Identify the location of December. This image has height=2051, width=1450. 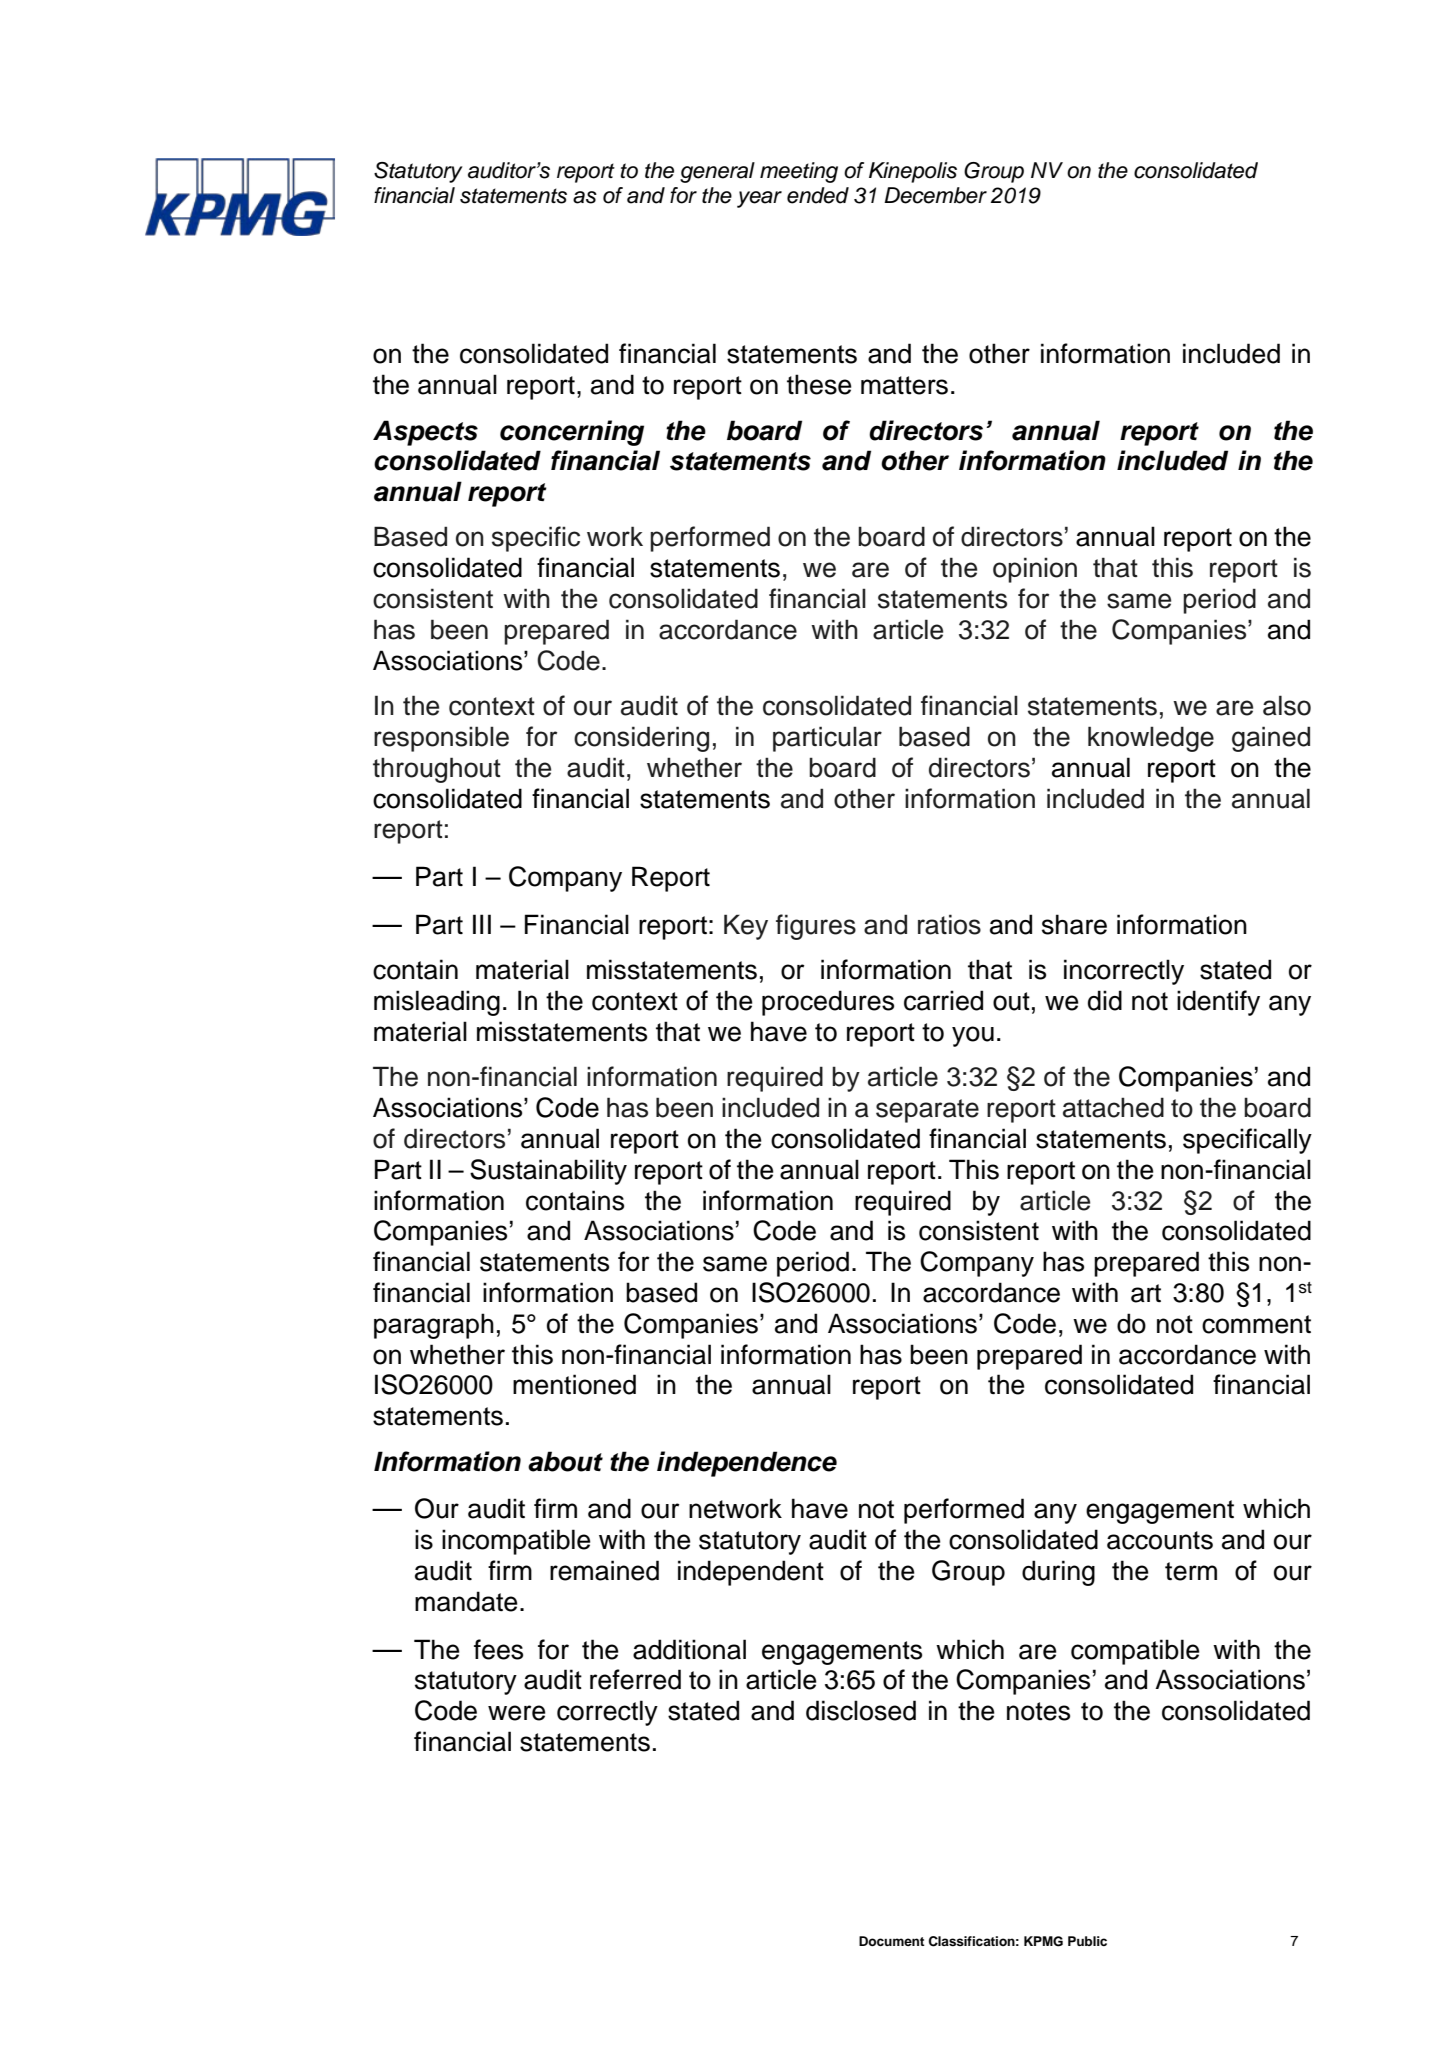
(935, 195).
